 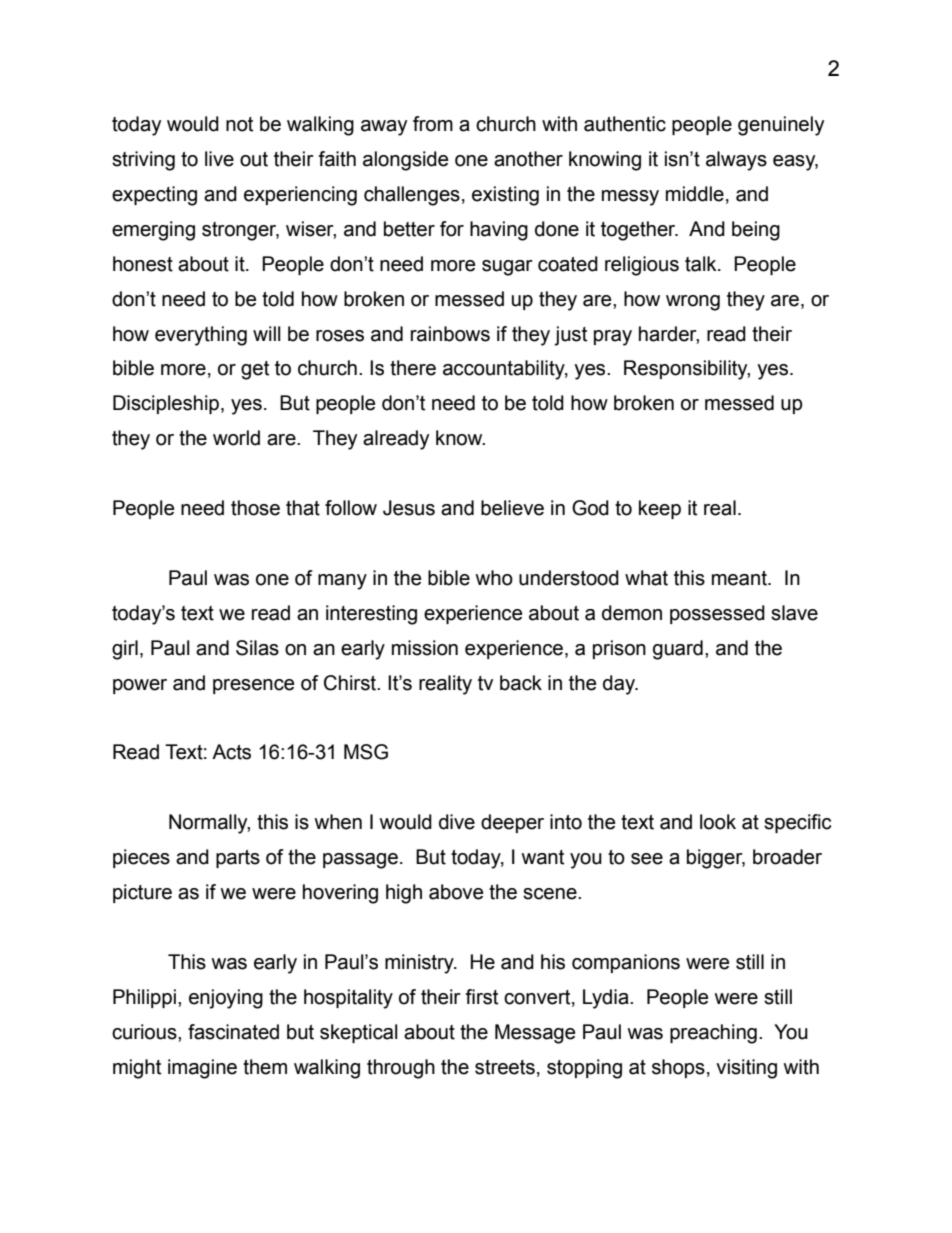 What do you see at coordinates (512, 508) in the screenshot?
I see `believe` at bounding box center [512, 508].
